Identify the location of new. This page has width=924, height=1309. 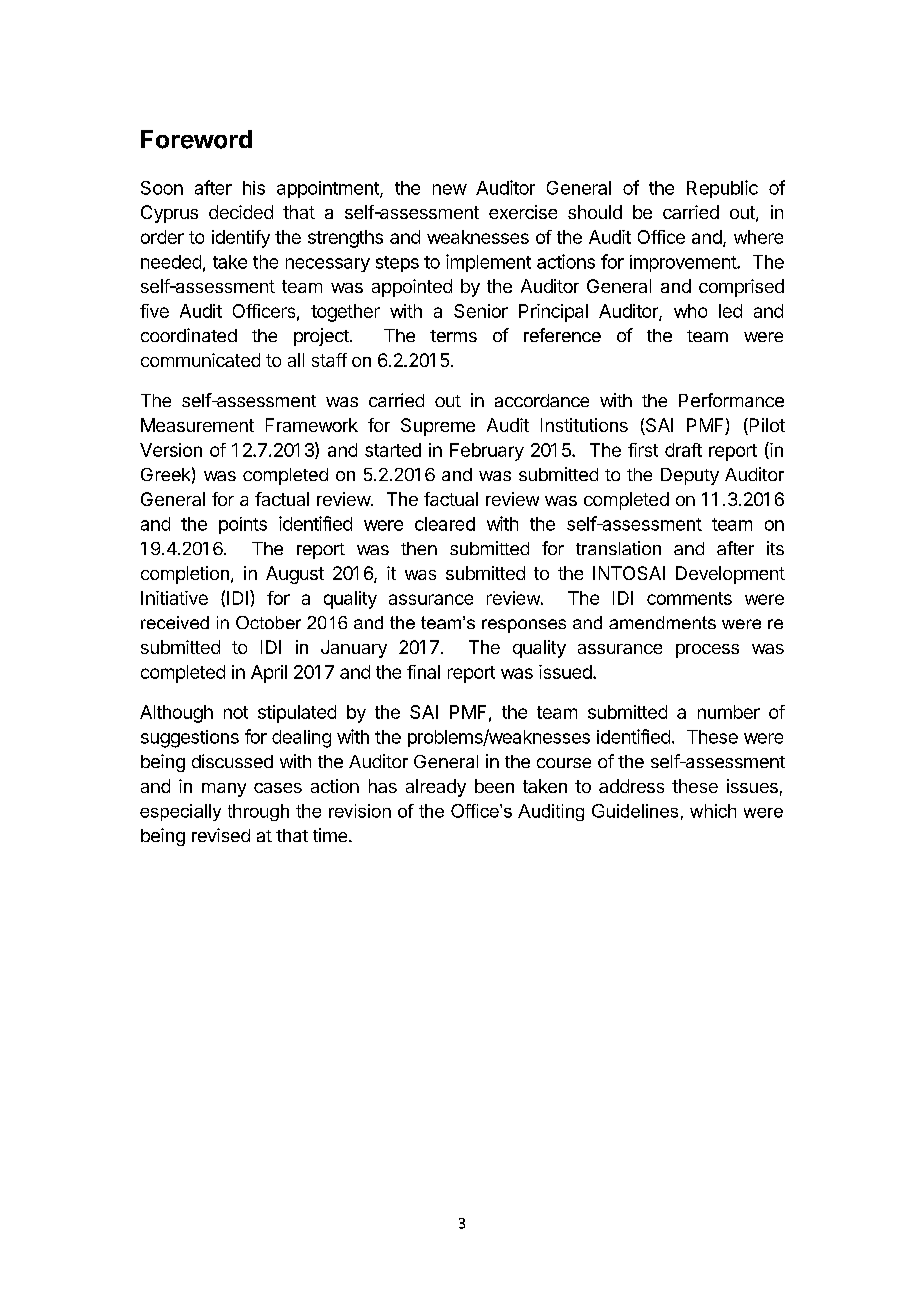
(450, 189).
